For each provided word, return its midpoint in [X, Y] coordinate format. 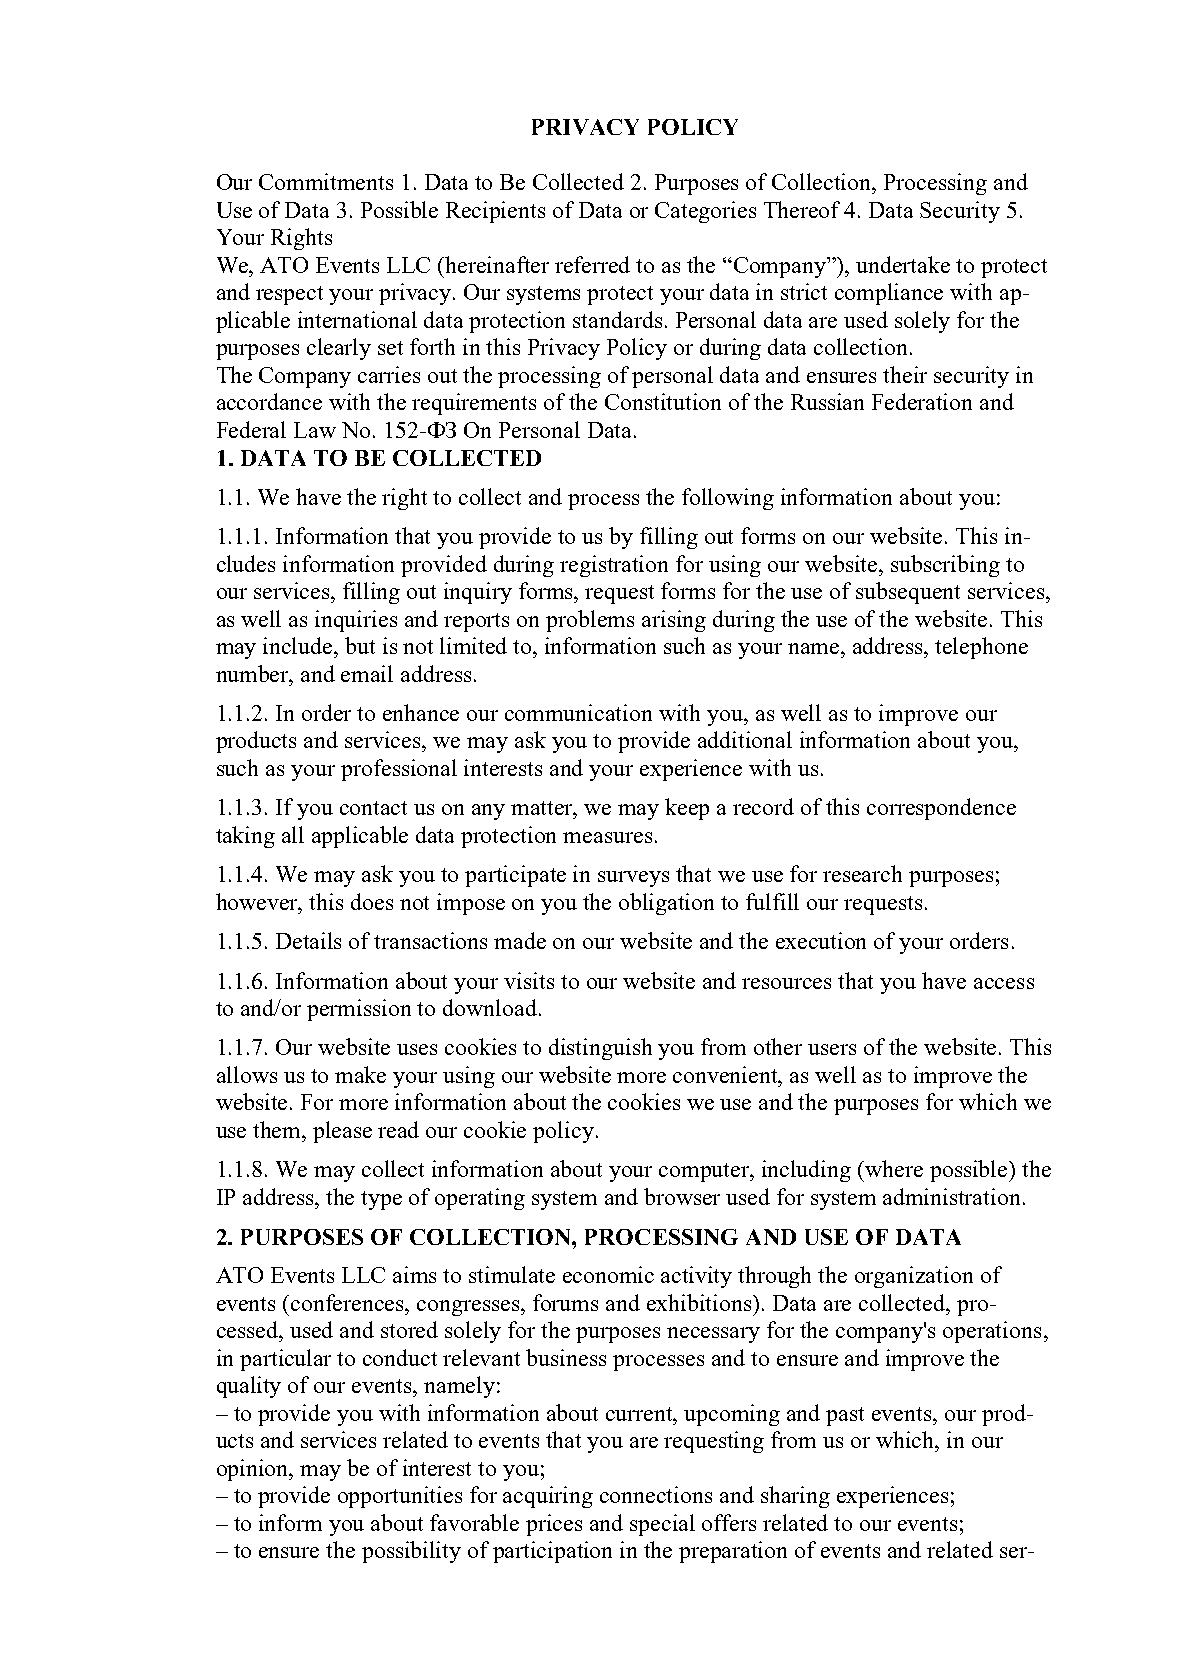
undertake [903, 264]
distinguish [600, 1049]
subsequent [908, 593]
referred [592, 264]
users [832, 1049]
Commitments [326, 181]
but [360, 645]
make [360, 1074]
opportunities [400, 1497]
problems [590, 621]
